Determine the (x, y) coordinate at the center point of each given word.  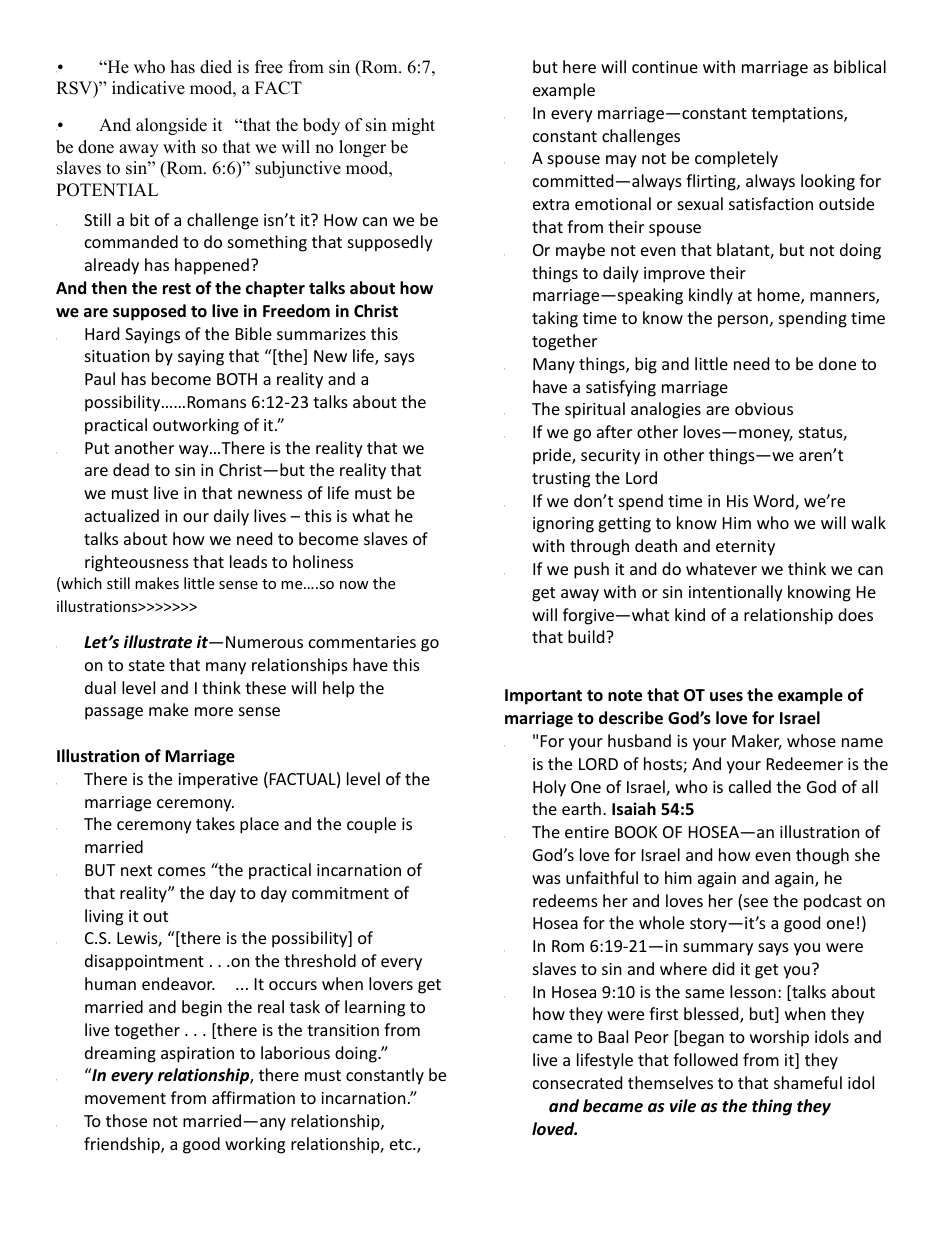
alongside (171, 126)
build (587, 636)
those (126, 1120)
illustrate (158, 642)
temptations (798, 115)
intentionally (736, 593)
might (413, 126)
